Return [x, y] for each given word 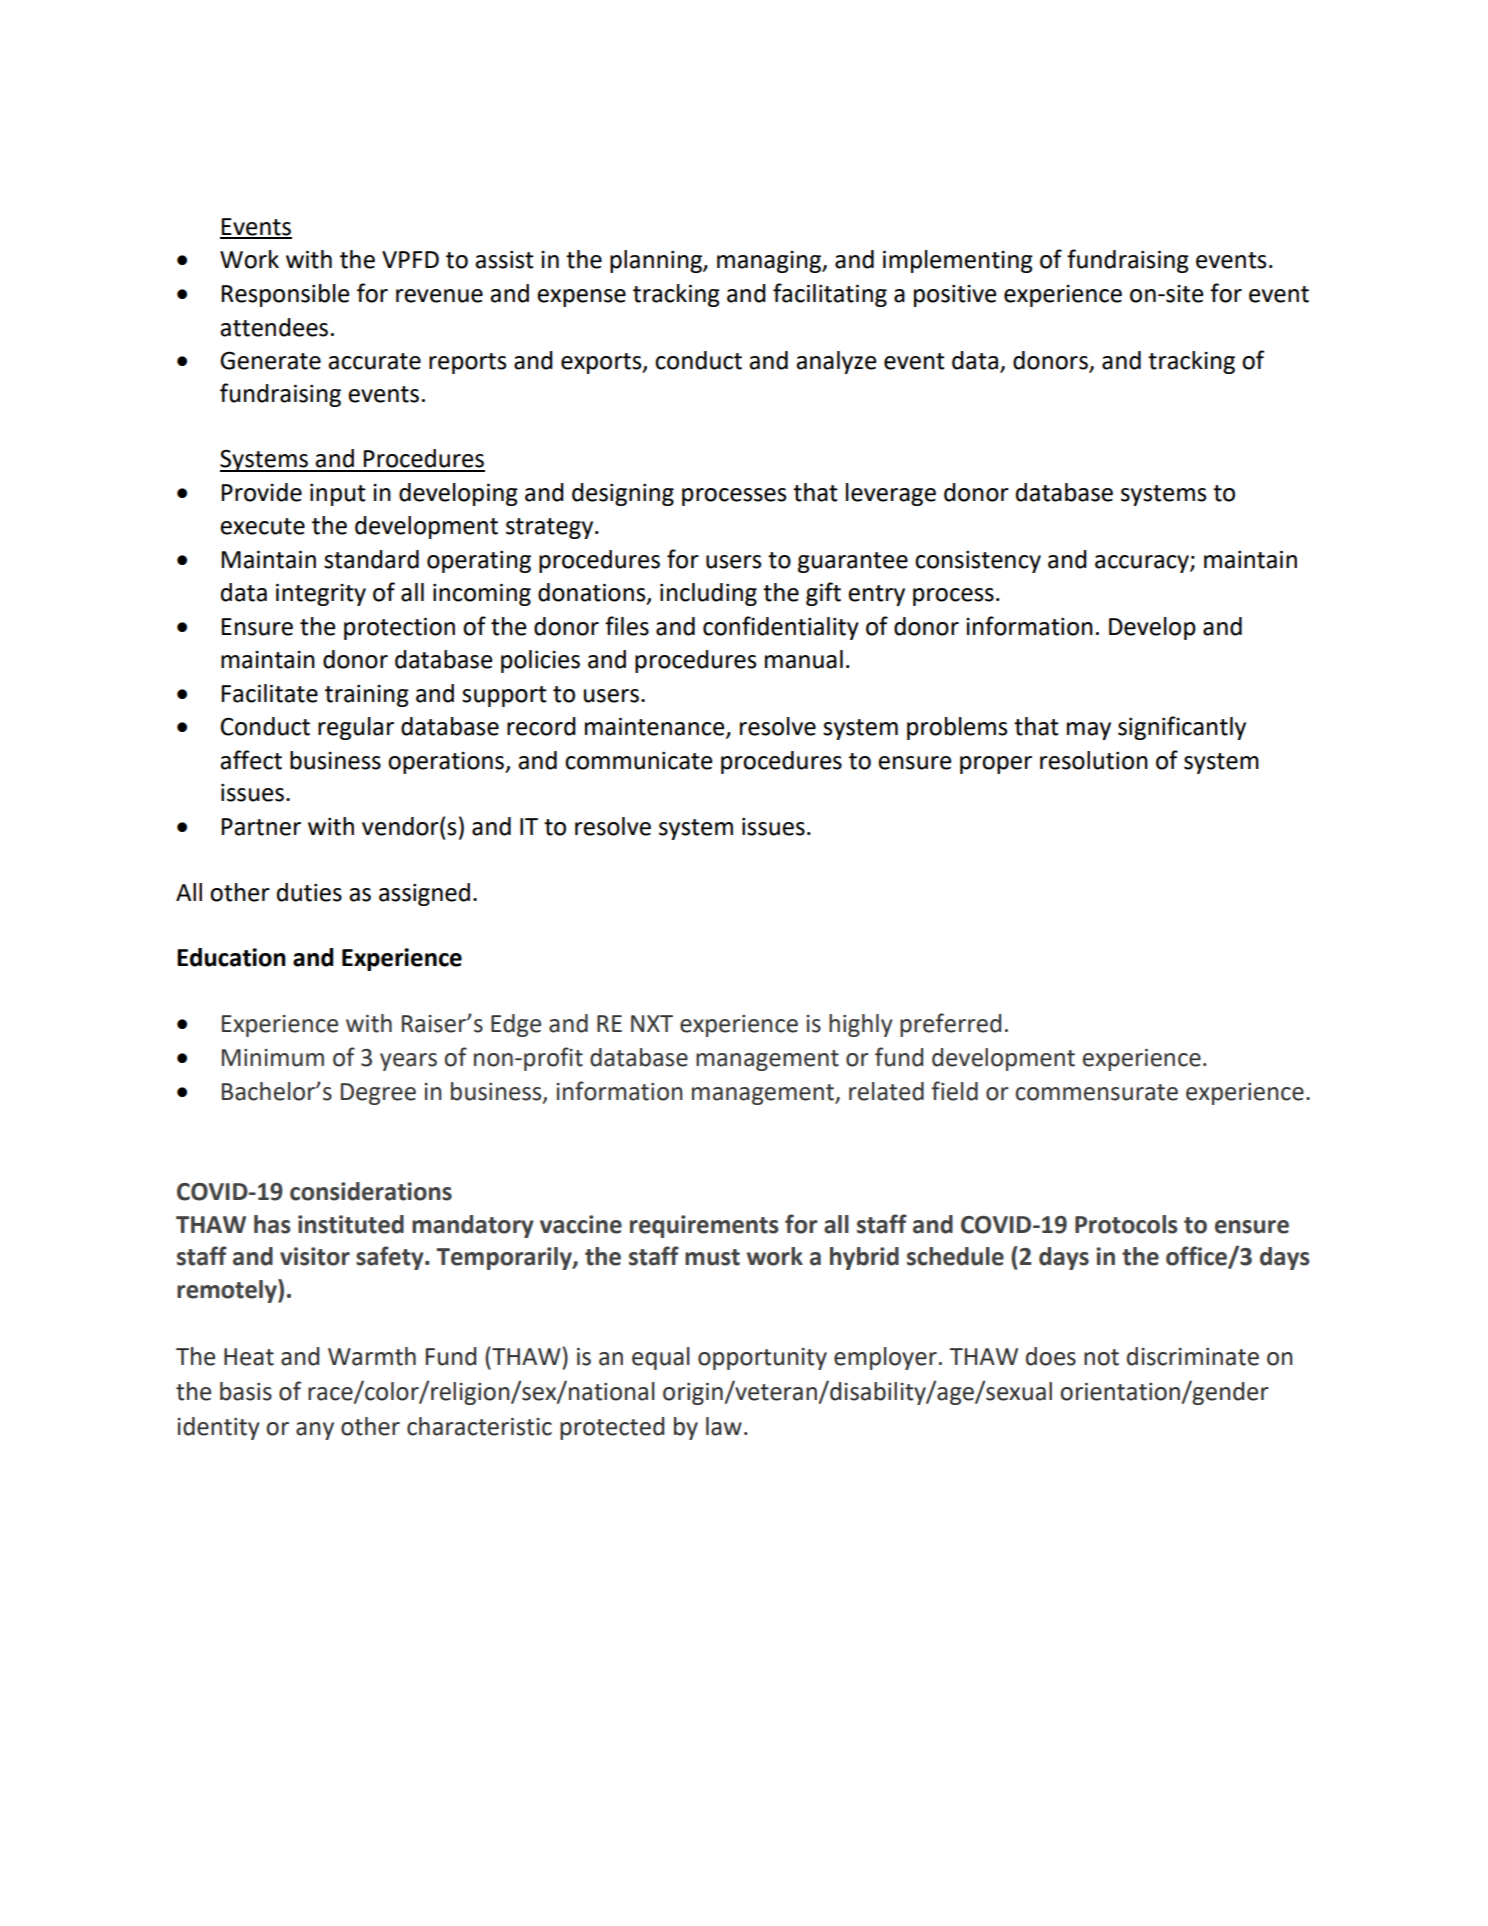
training [367, 696]
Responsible [285, 295]
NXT [652, 1023]
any [315, 1431]
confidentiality [781, 628]
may [1089, 731]
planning [657, 261]
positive [955, 296]
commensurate [1096, 1092]
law [724, 1426]
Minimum [273, 1058]
